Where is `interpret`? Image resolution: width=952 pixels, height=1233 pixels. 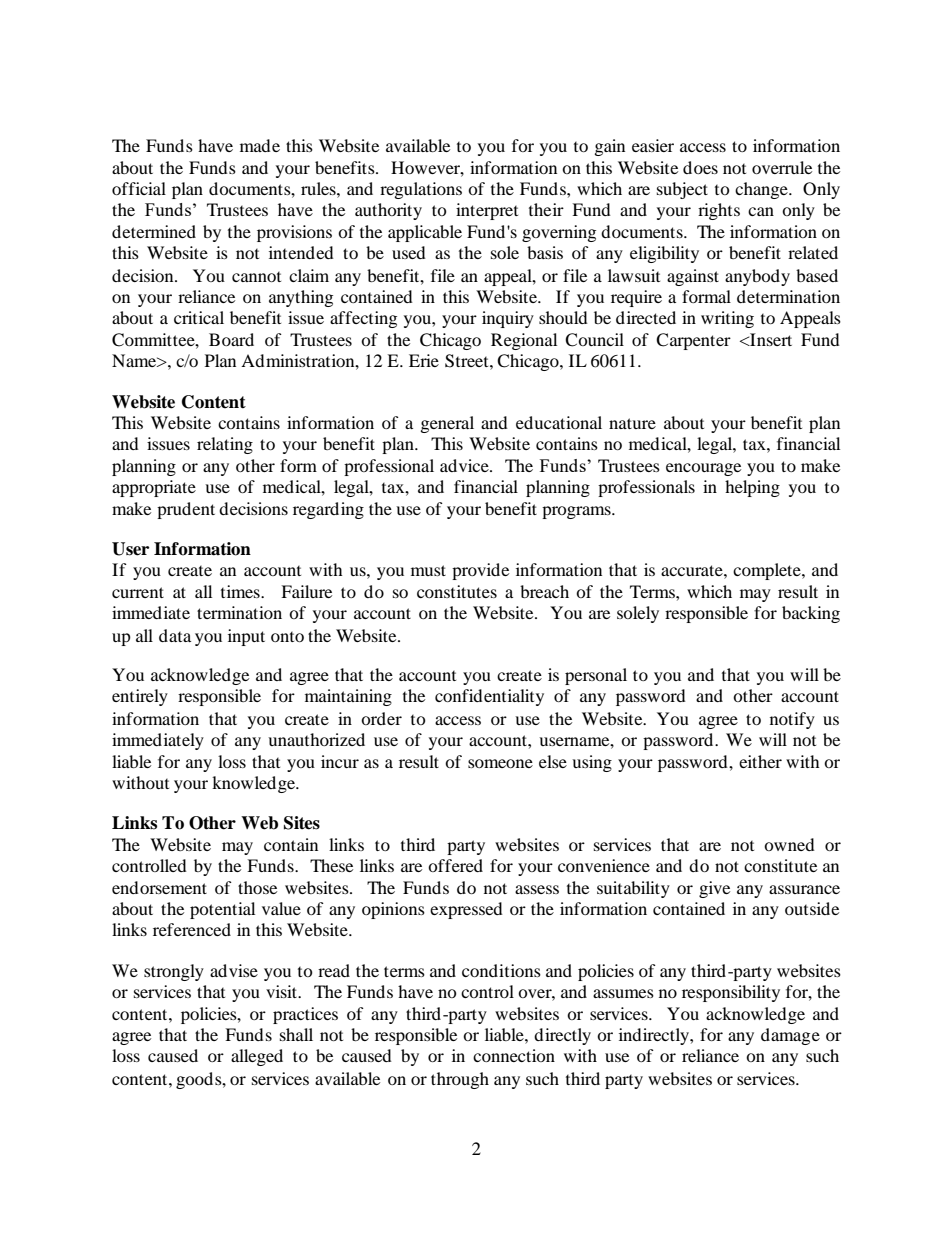 interpret is located at coordinates (487, 211).
